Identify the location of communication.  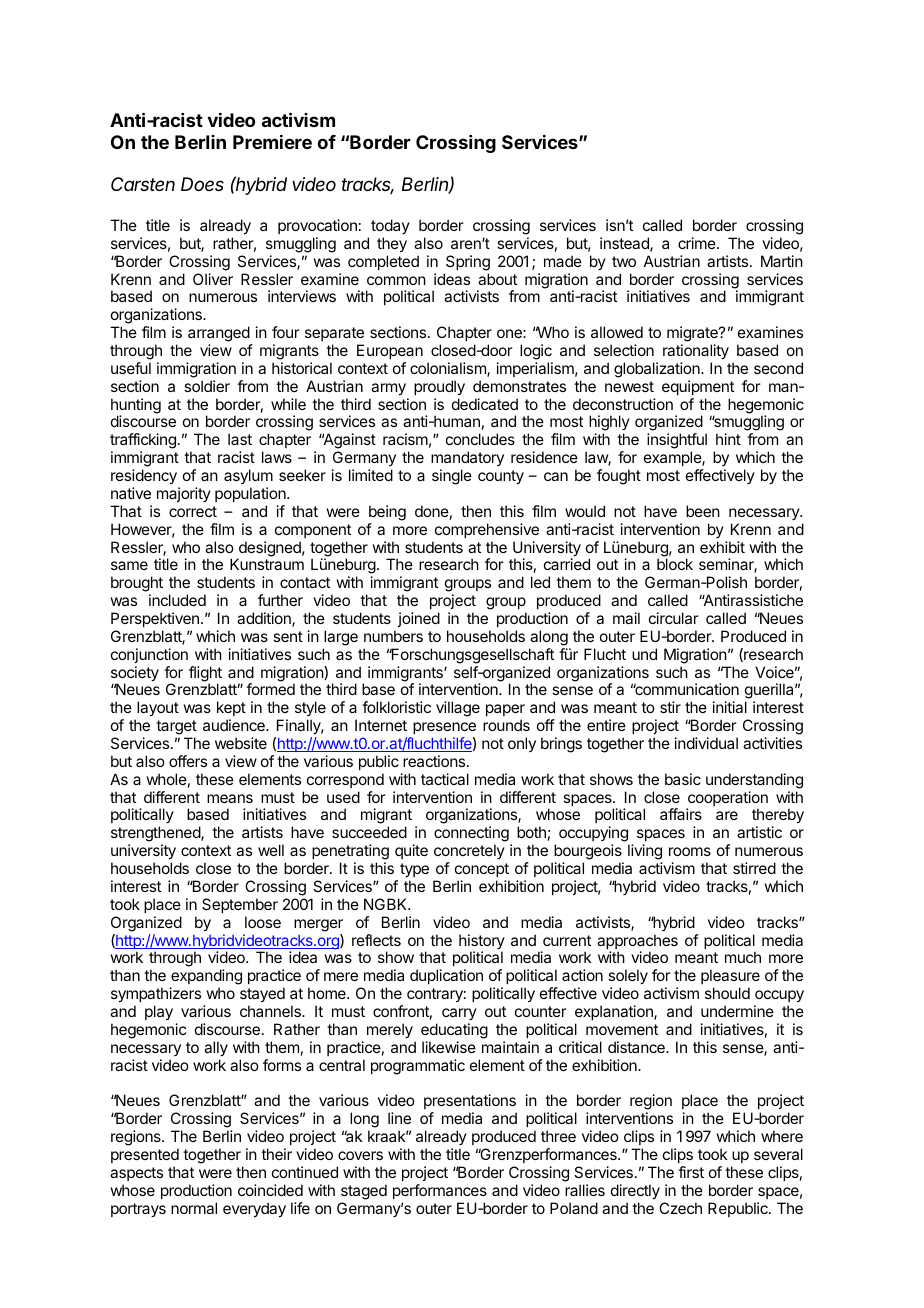
(686, 689).
